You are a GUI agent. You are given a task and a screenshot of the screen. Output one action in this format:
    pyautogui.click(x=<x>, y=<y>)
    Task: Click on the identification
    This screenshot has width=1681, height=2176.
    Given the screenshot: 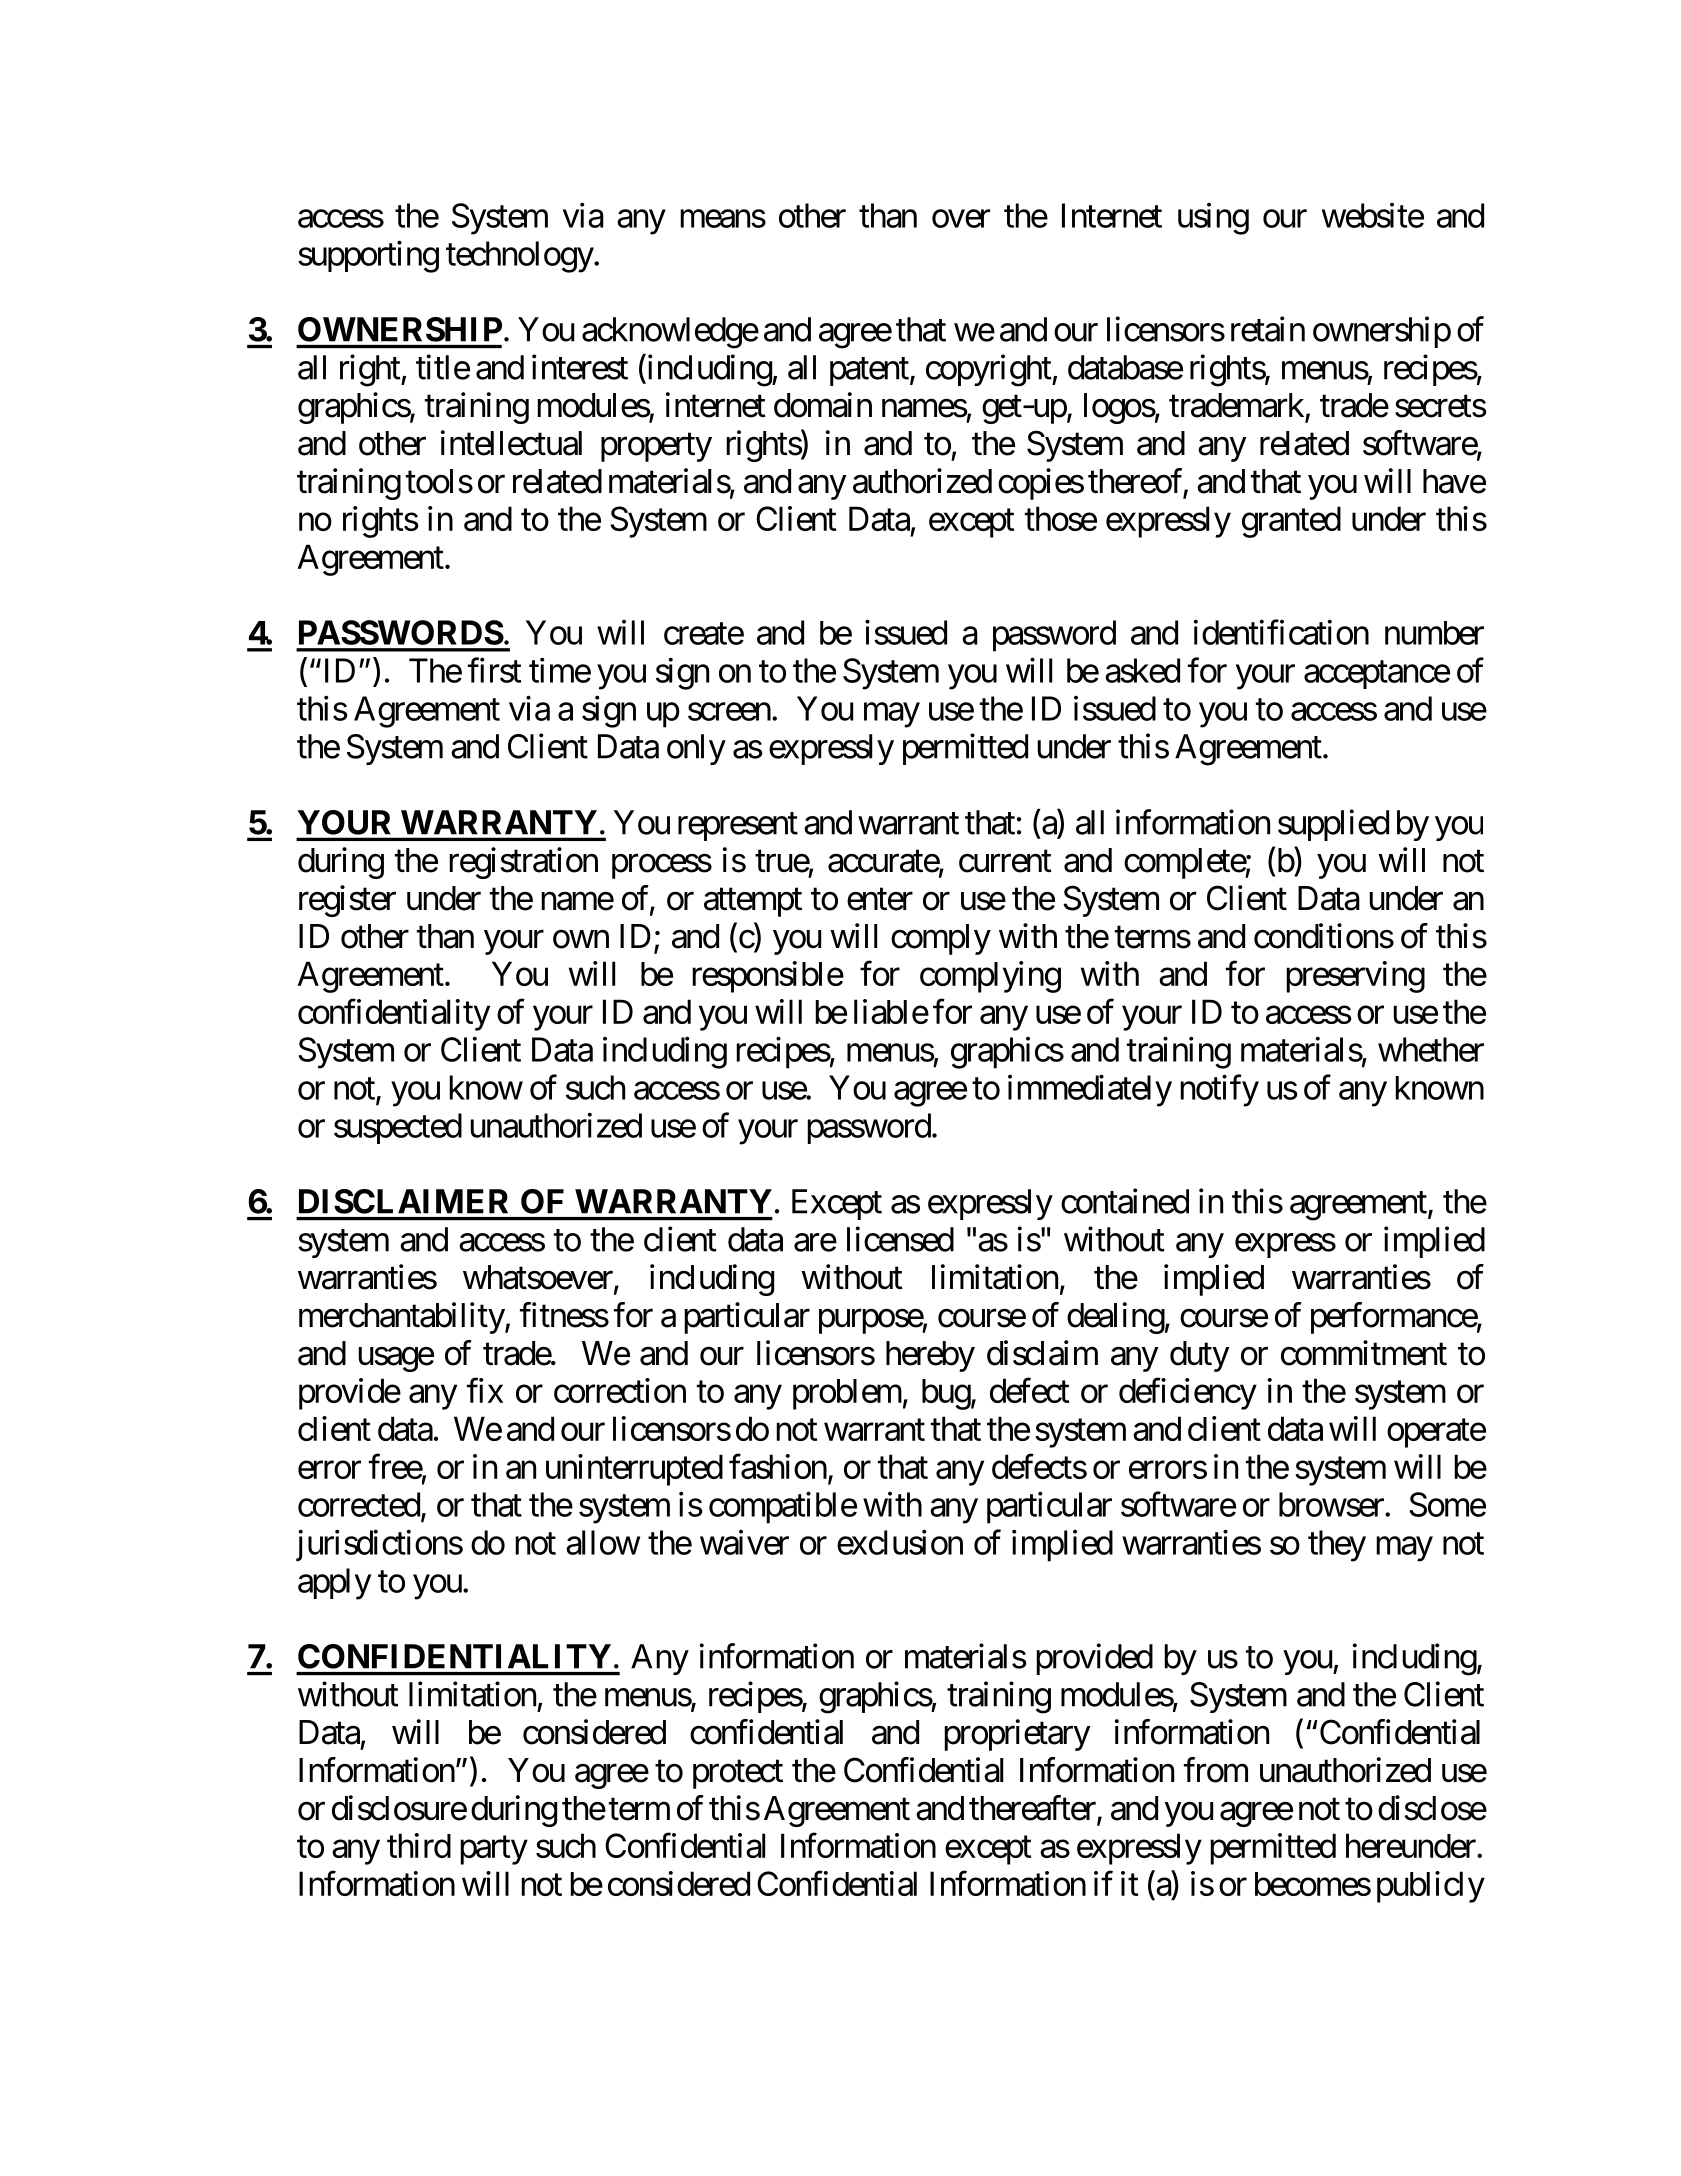 What is the action you would take?
    pyautogui.click(x=1281, y=632)
